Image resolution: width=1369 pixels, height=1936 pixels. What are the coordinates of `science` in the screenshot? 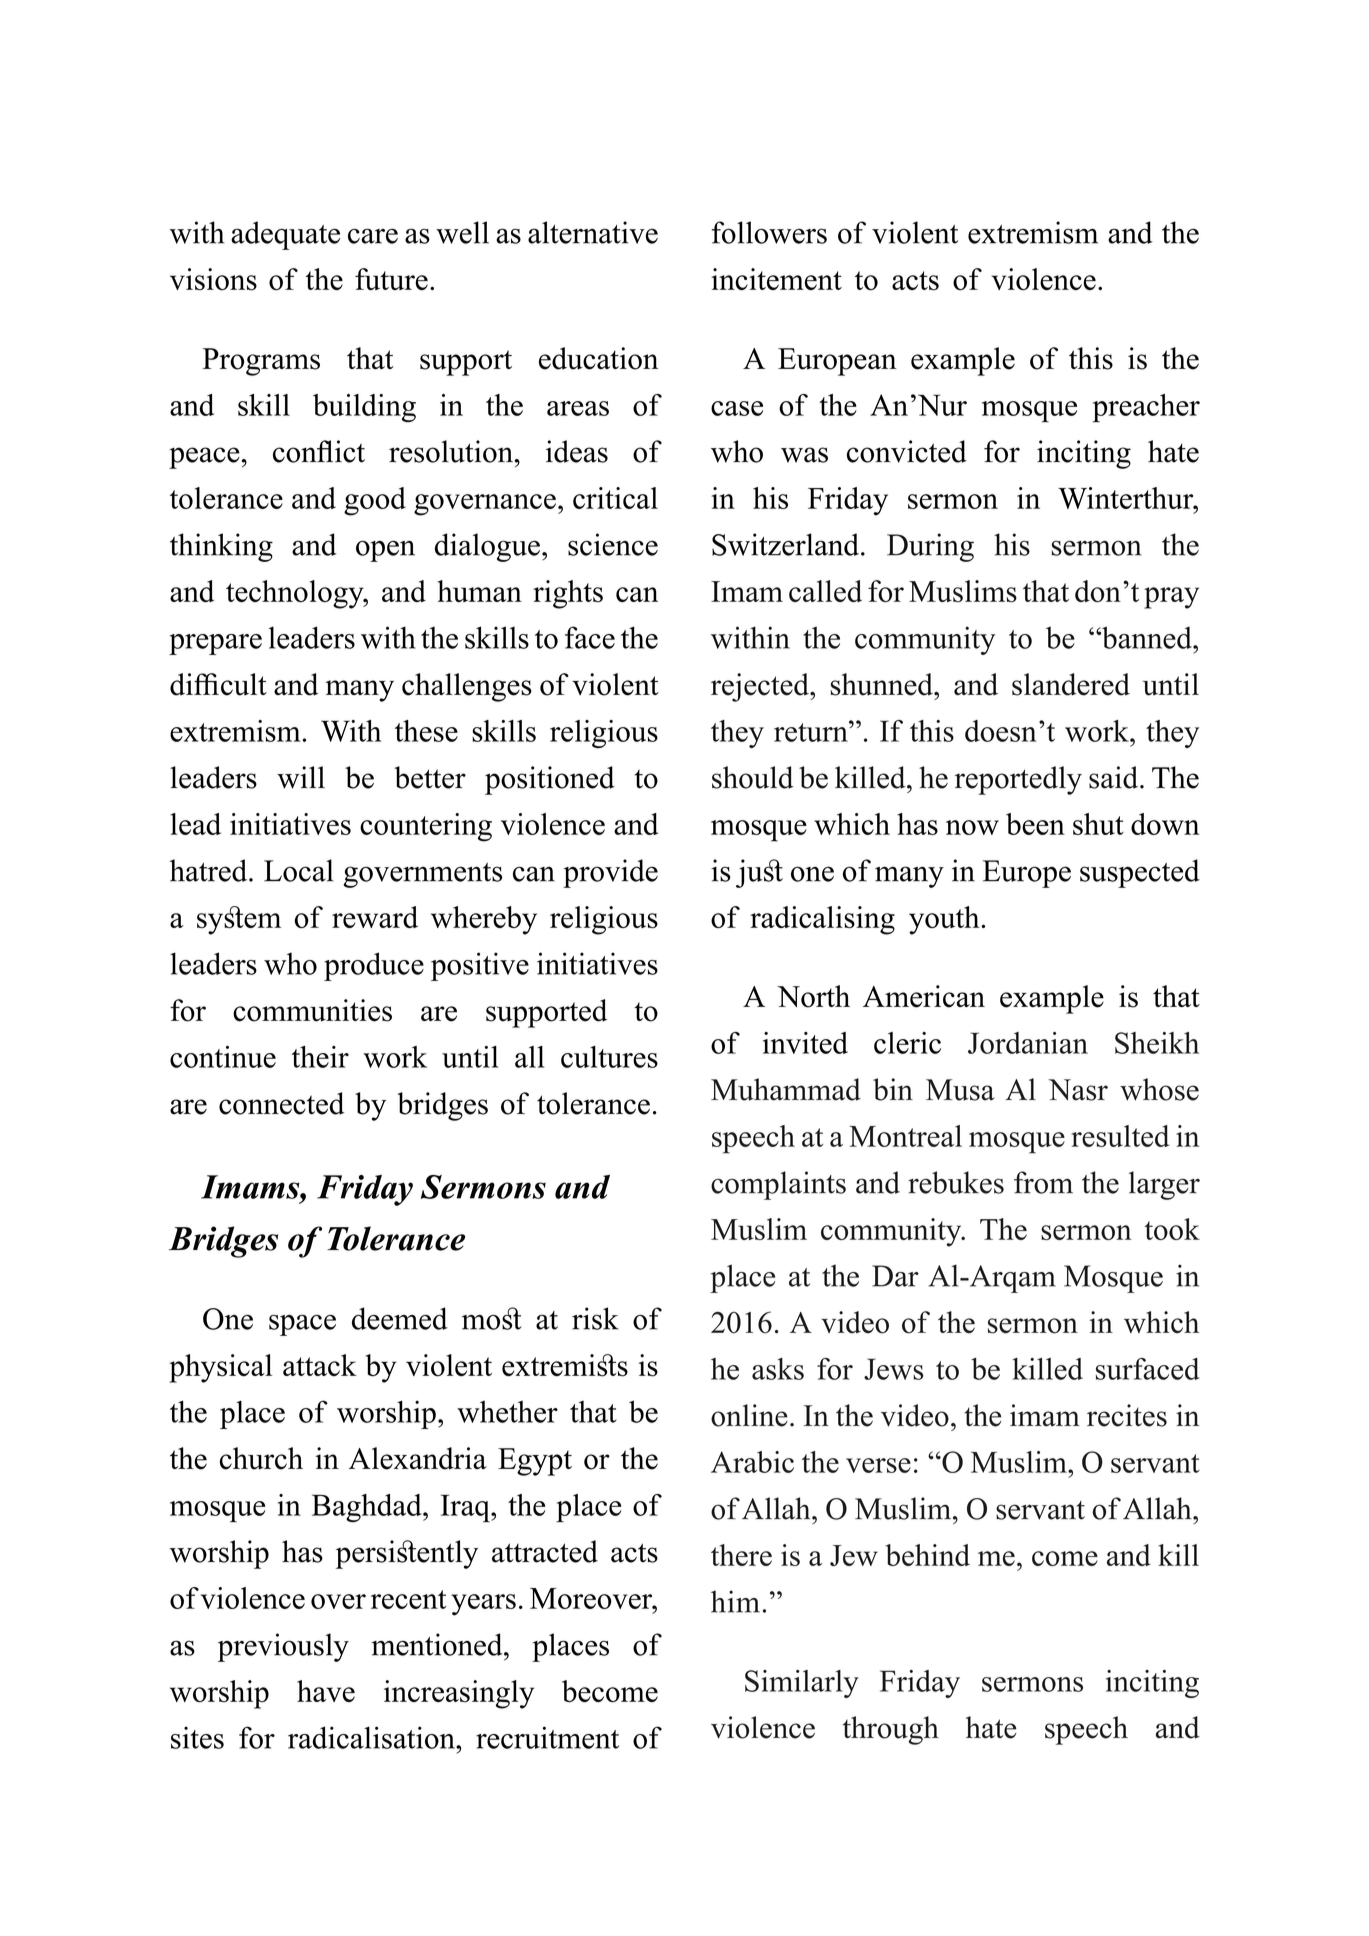 It's located at (613, 544).
